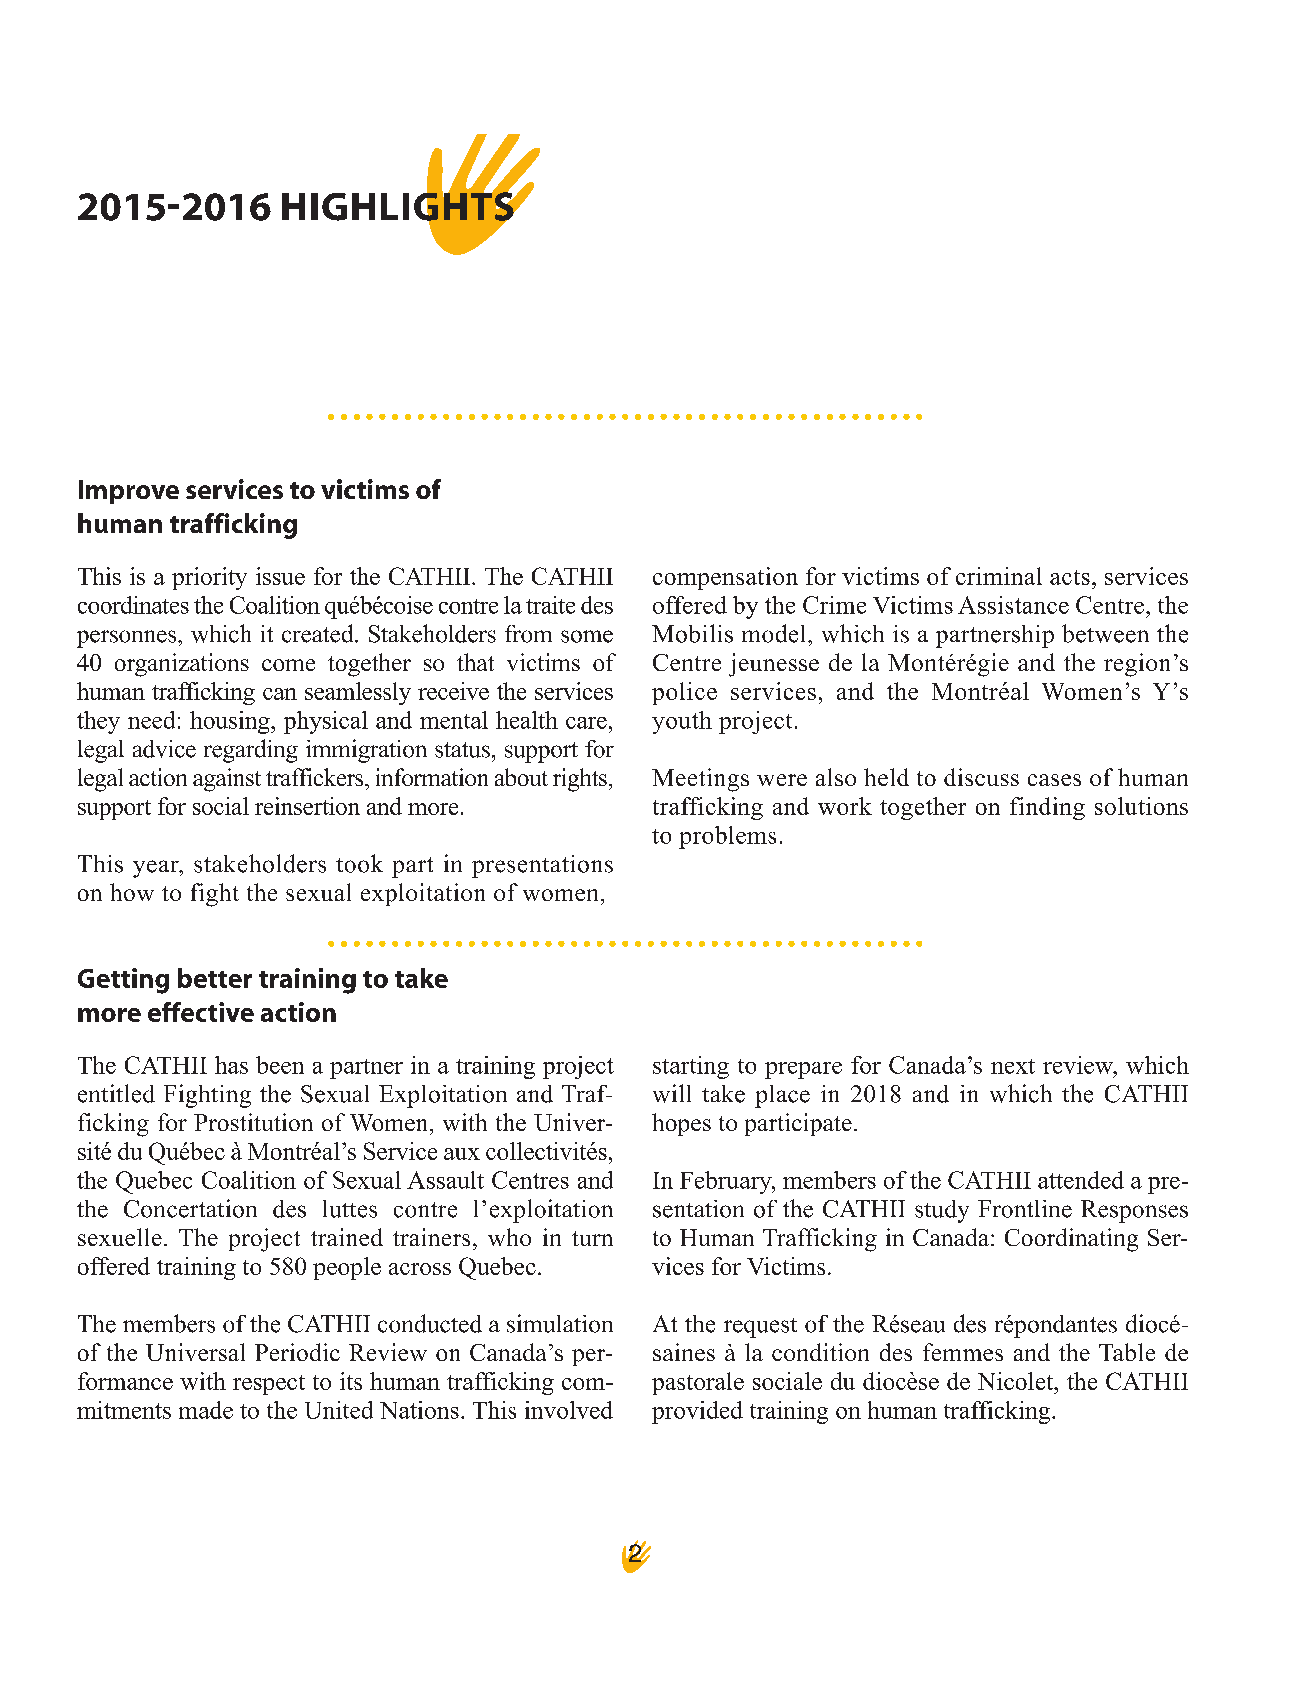  What do you see at coordinates (1013, 1066) in the image?
I see `next` at bounding box center [1013, 1066].
